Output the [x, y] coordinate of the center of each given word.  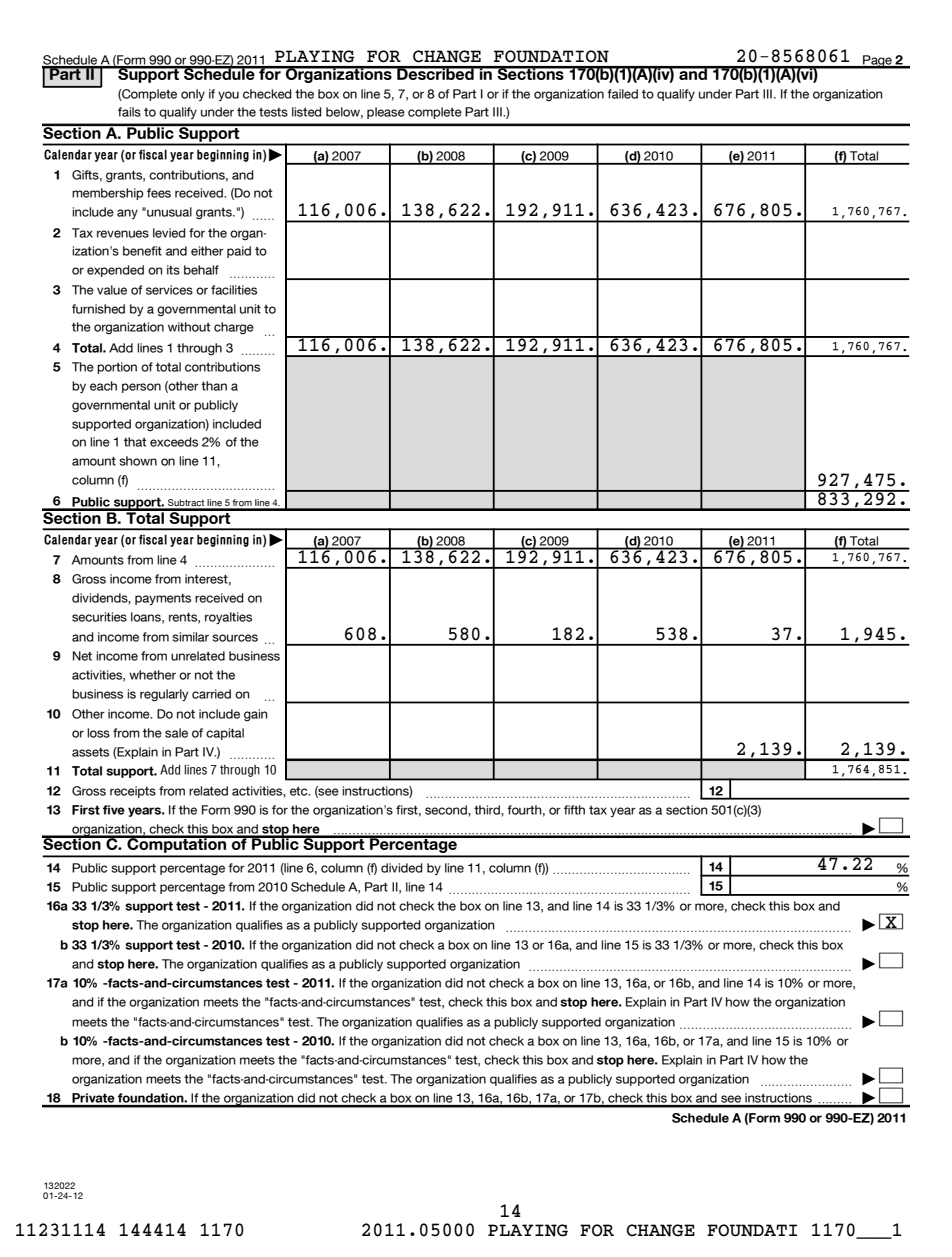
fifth [574, 810]
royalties [228, 618]
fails [129, 112]
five [114, 810]
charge [234, 328]
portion [117, 368]
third [488, 810]
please [386, 113]
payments [163, 599]
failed [622, 94]
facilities [234, 290]
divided [402, 868]
